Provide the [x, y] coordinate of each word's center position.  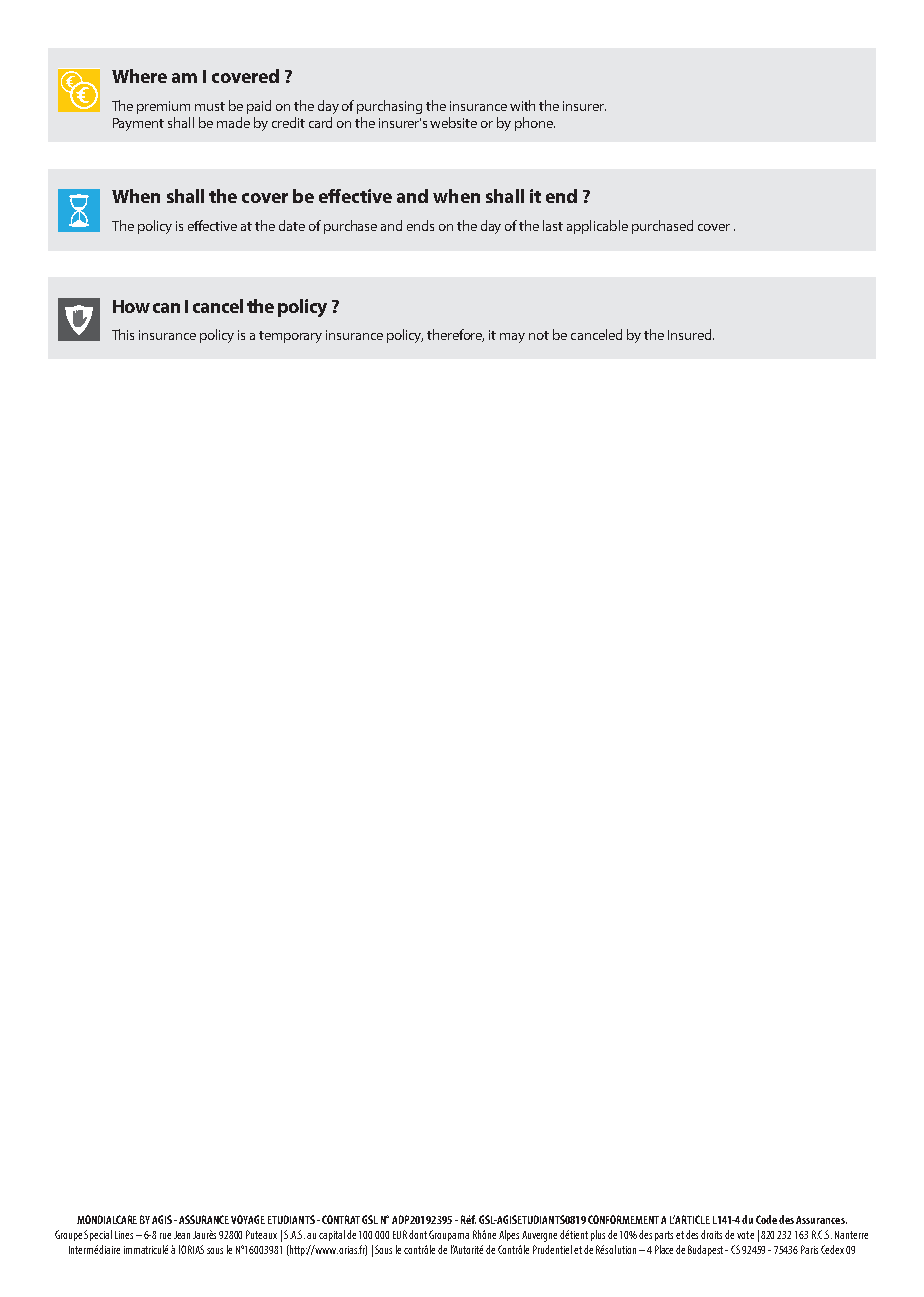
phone [535, 124]
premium [163, 107]
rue [165, 1236]
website [453, 122]
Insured [691, 334]
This [123, 334]
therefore [455, 335]
